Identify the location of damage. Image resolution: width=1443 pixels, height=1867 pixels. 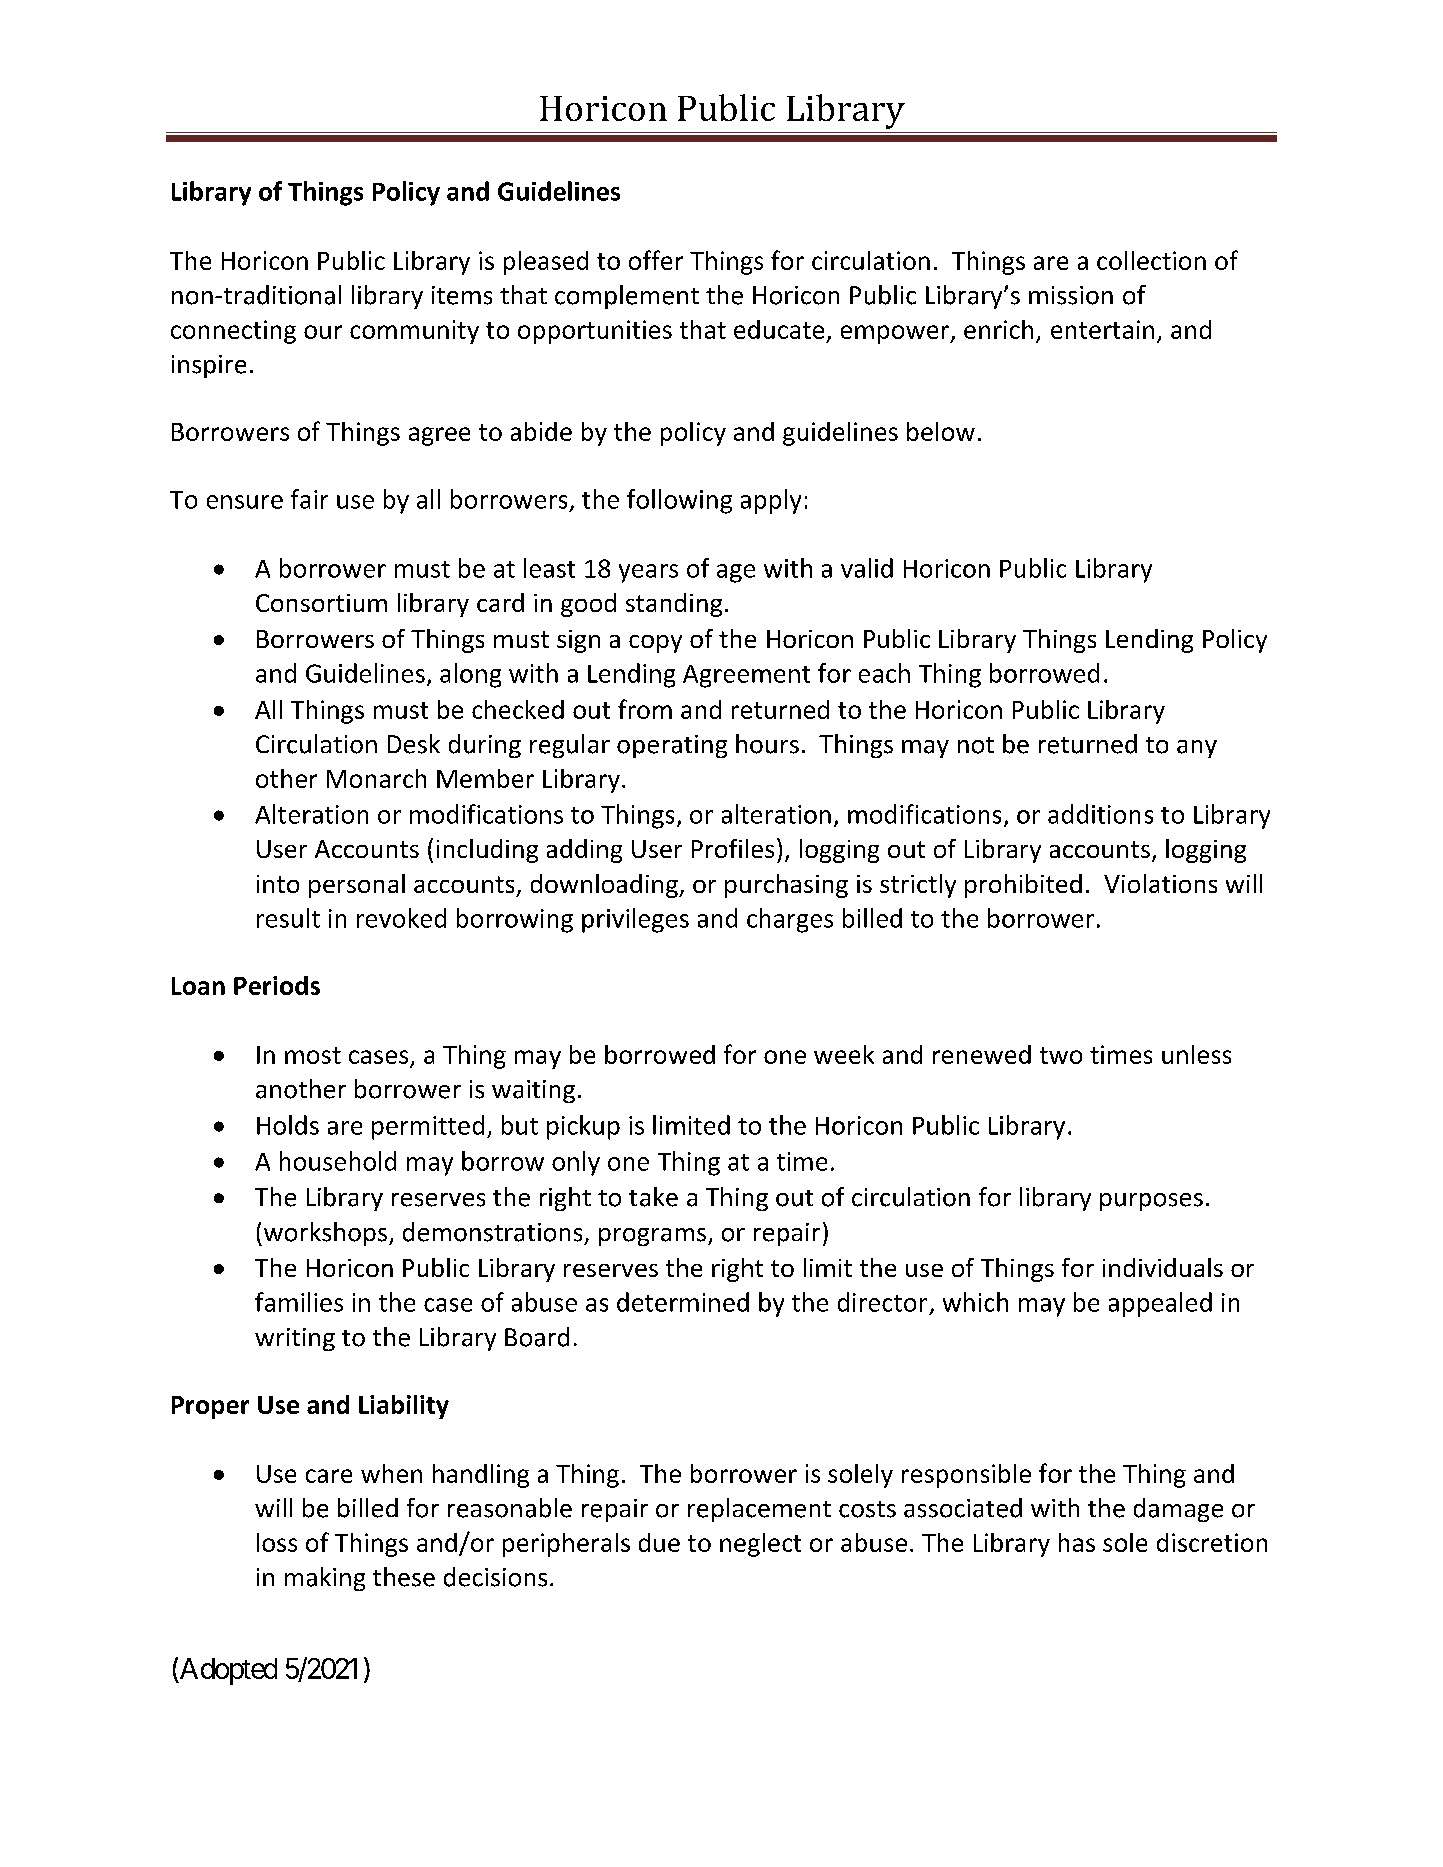
(1178, 1510).
